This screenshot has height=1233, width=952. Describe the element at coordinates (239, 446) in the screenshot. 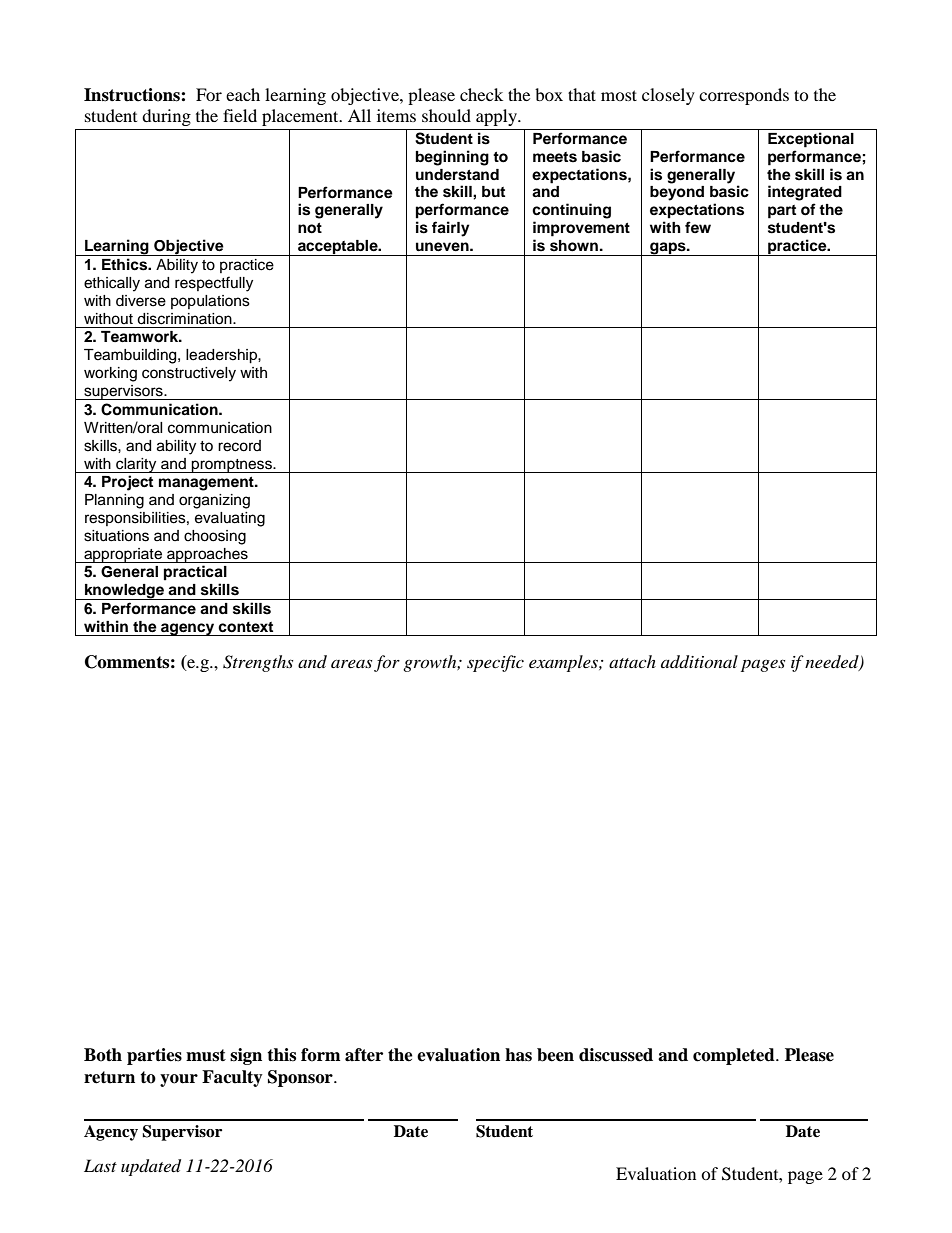

I see `record` at that location.
